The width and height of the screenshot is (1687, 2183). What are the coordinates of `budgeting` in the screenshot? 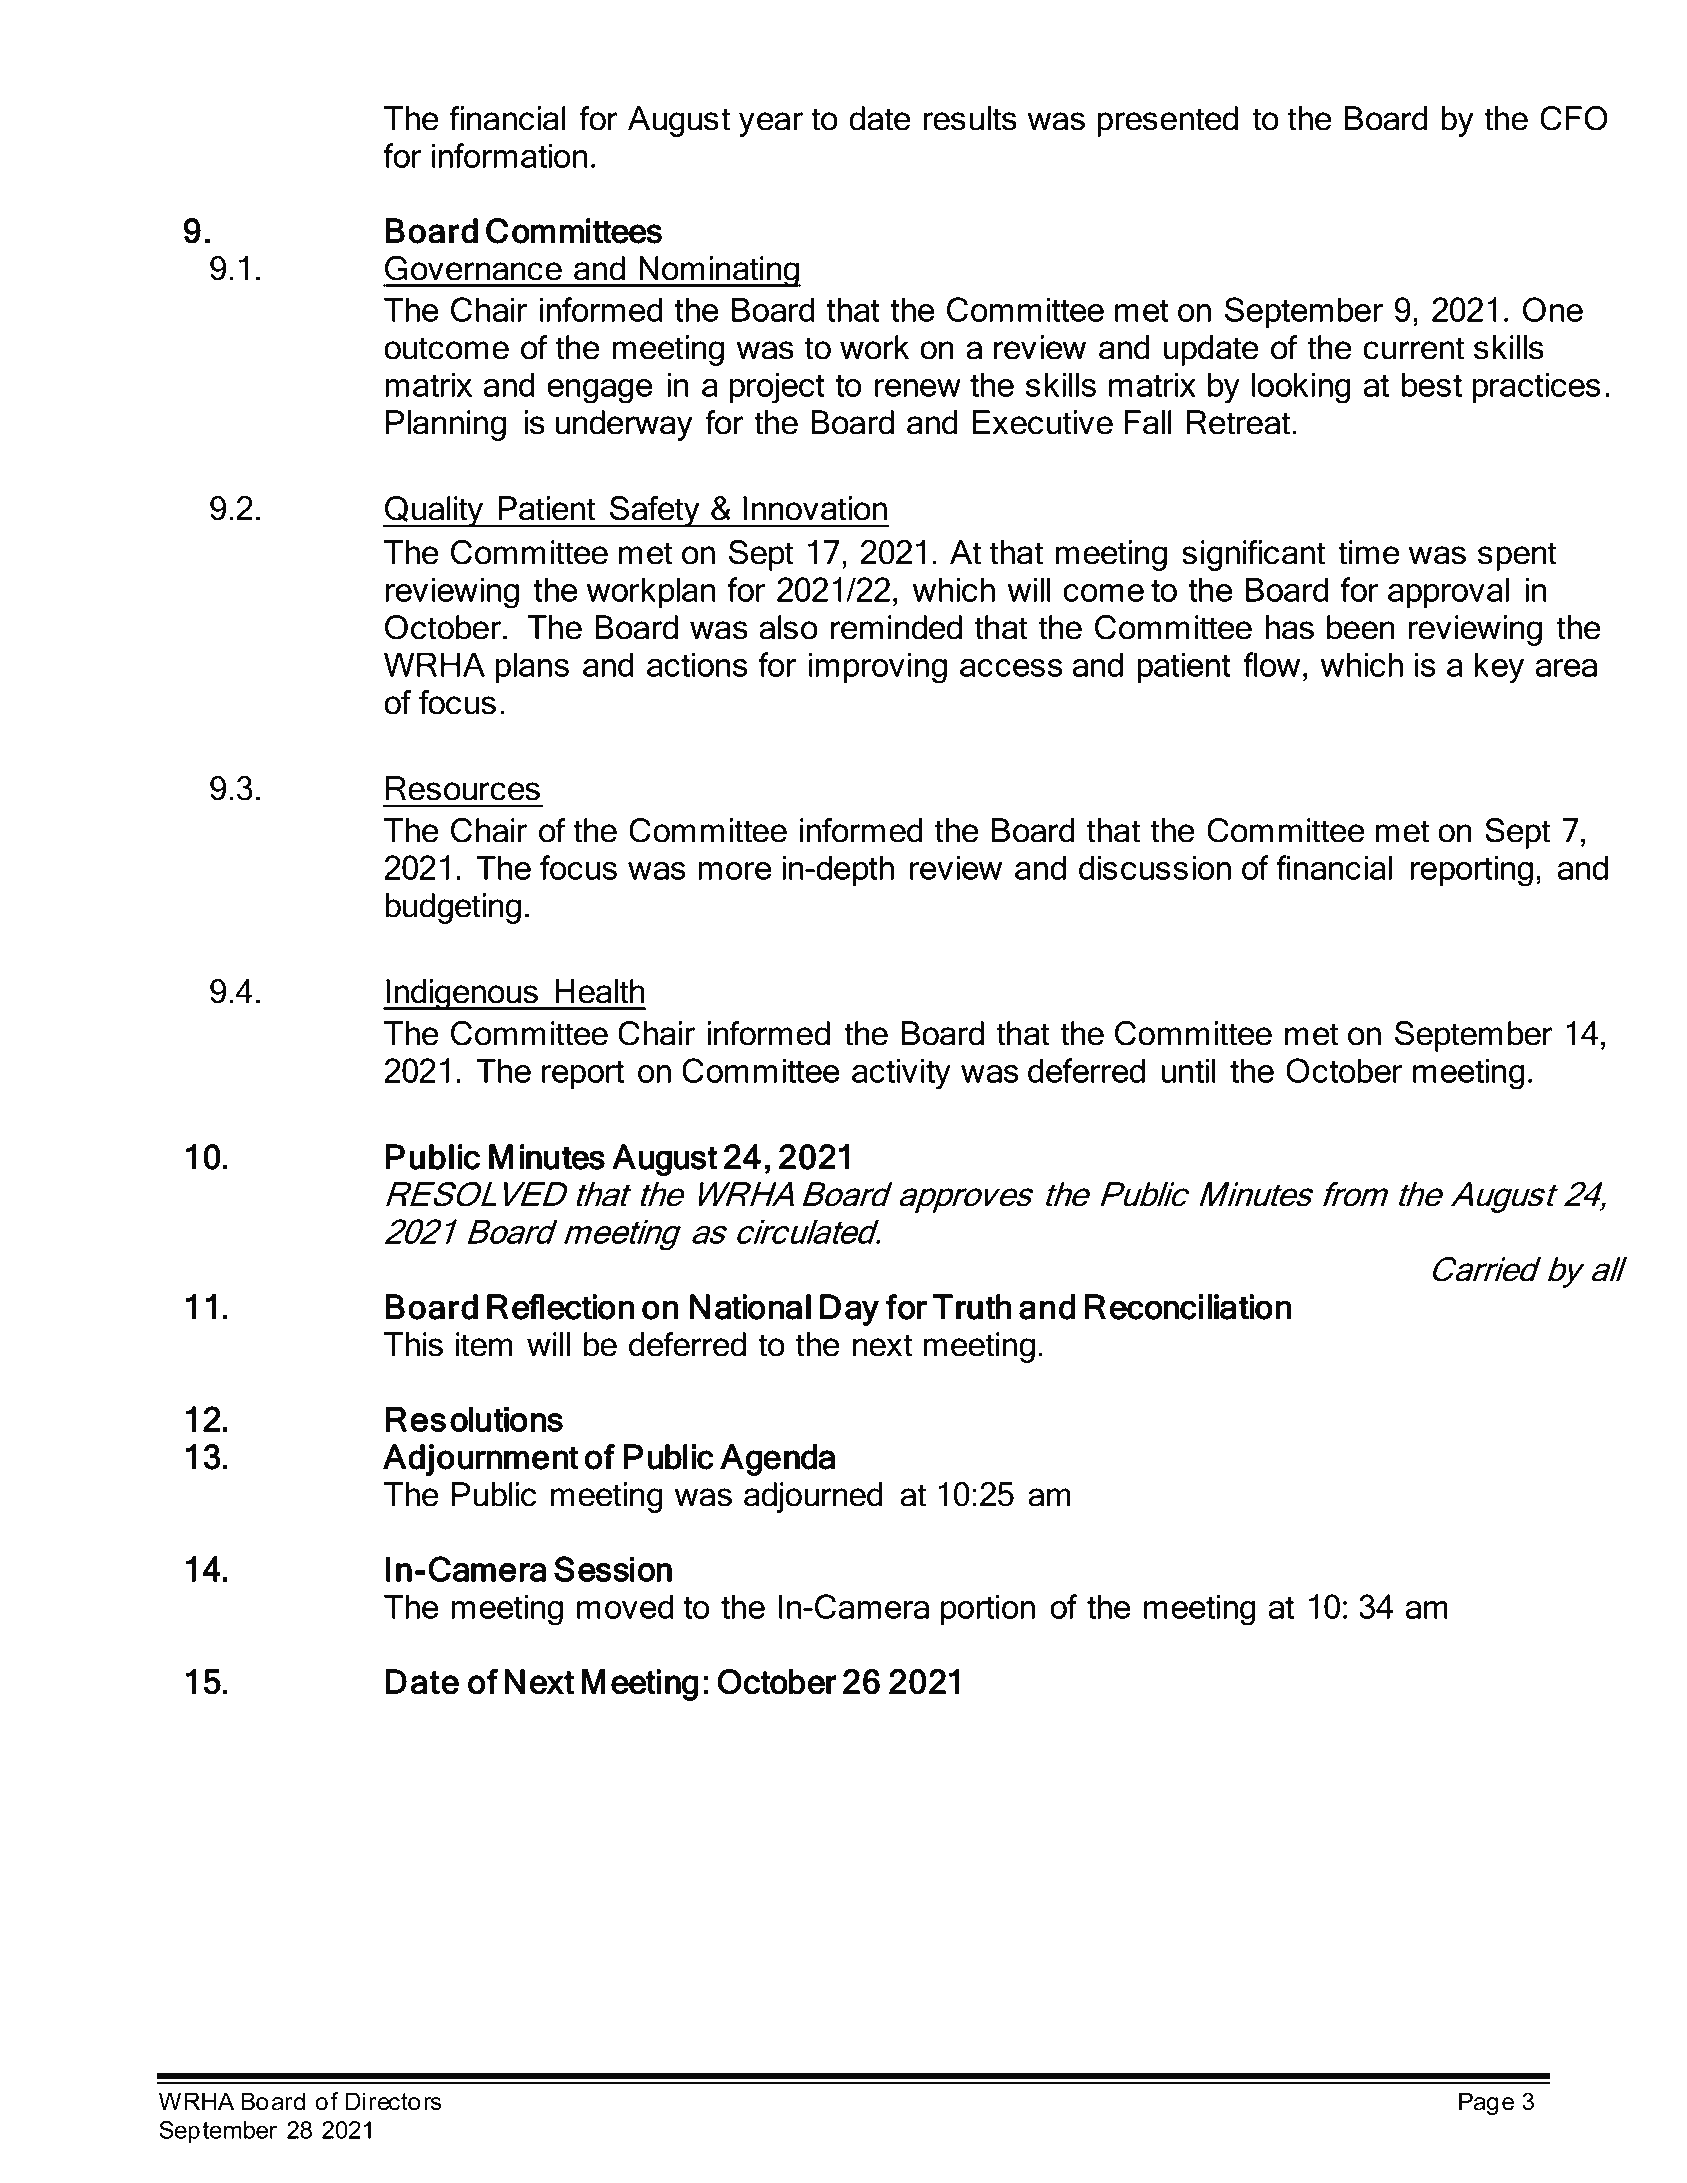 It's located at (453, 908).
